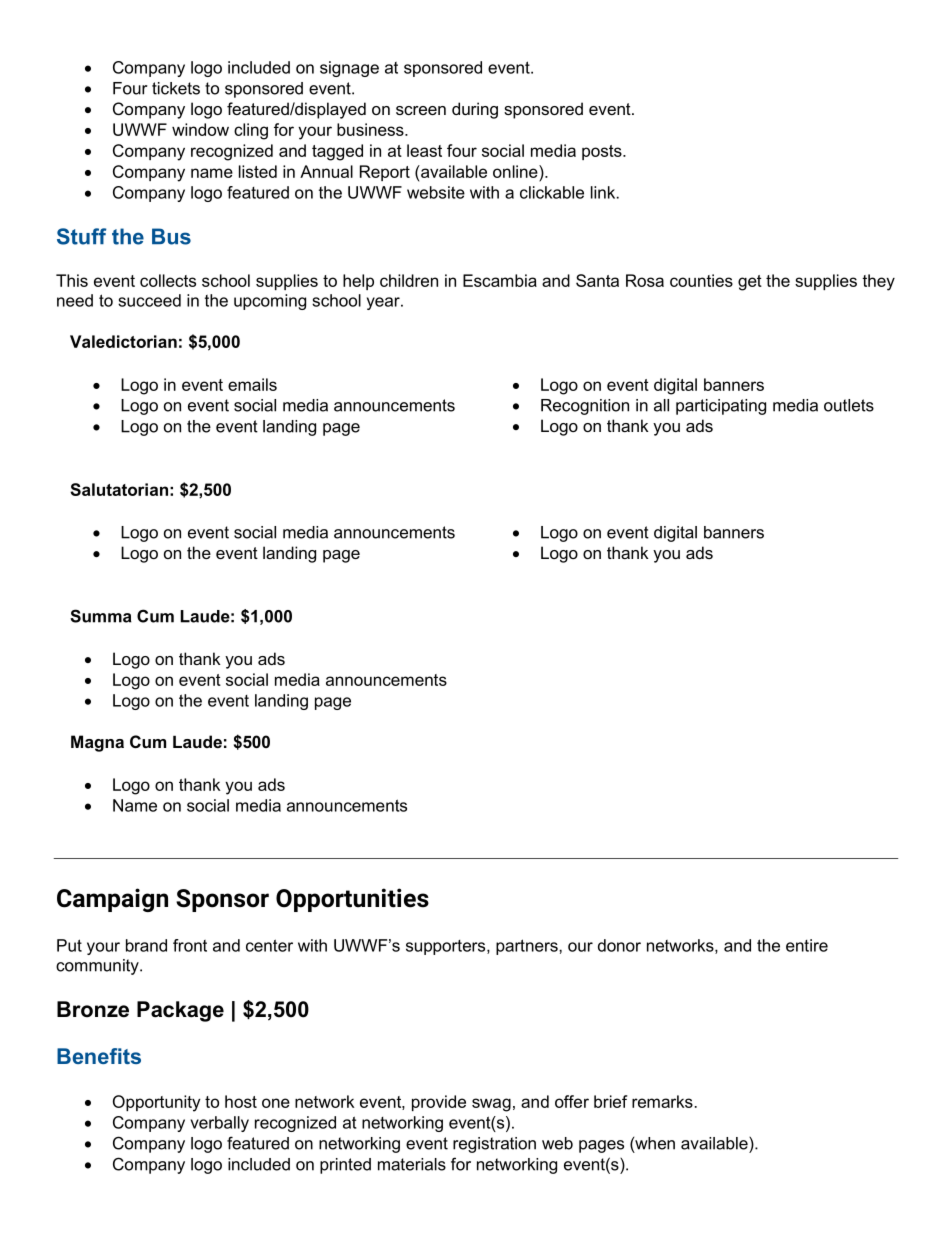  Describe the element at coordinates (662, 1101) in the screenshot. I see `remarks` at that location.
